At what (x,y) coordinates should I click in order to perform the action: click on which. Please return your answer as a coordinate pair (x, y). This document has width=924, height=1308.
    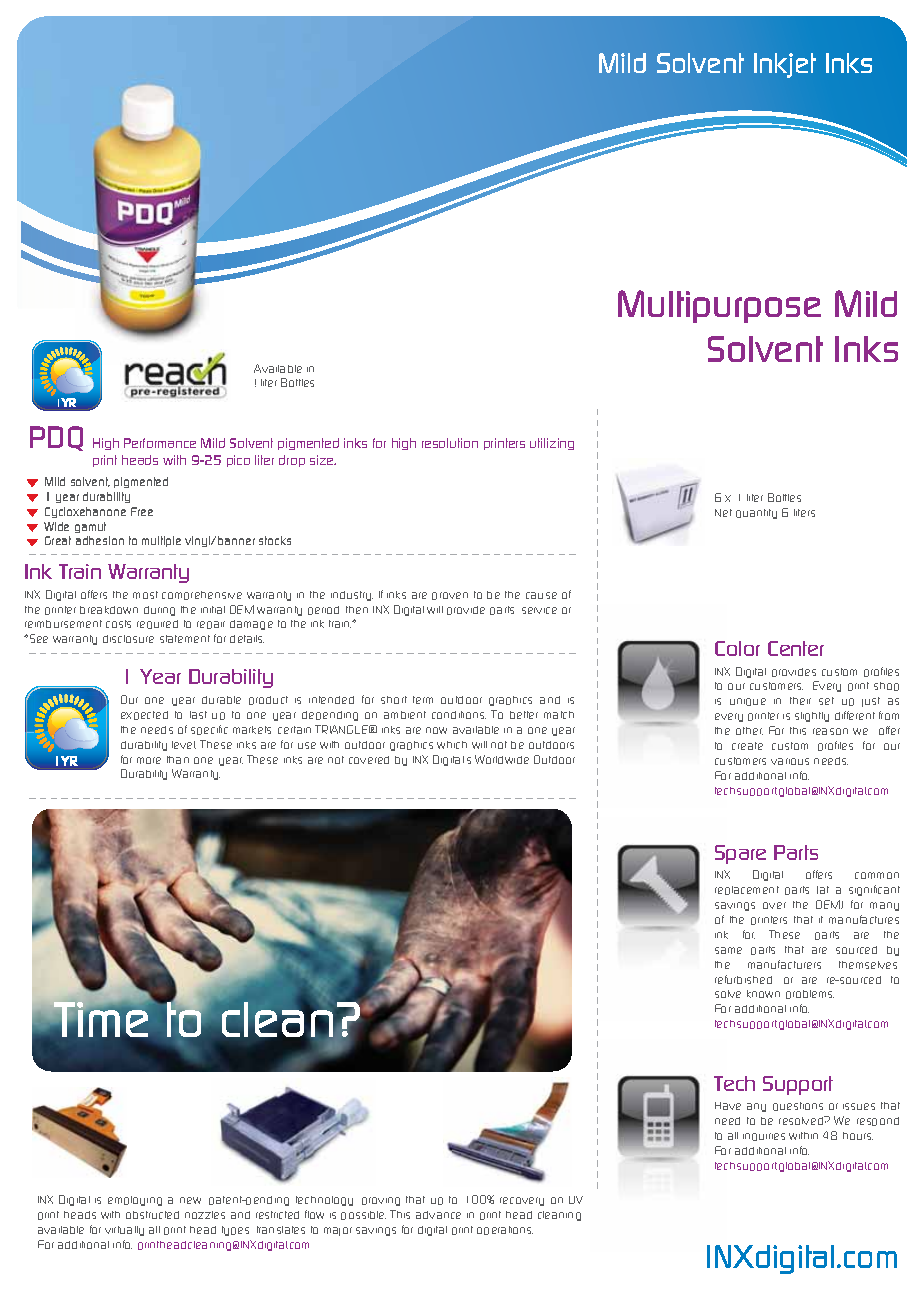
    Looking at the image, I should click on (452, 745).
